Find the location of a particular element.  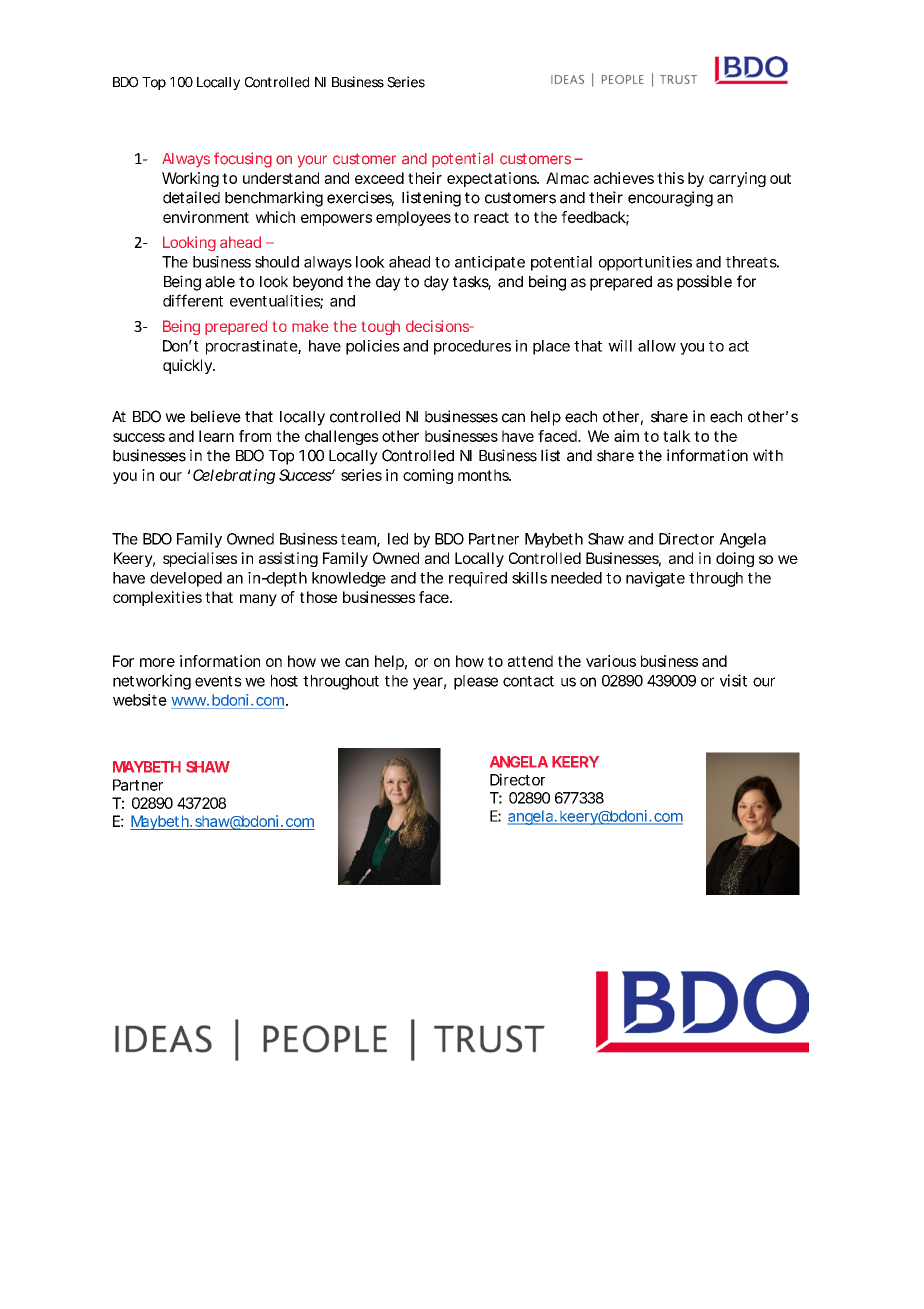

learn is located at coordinates (216, 436).
